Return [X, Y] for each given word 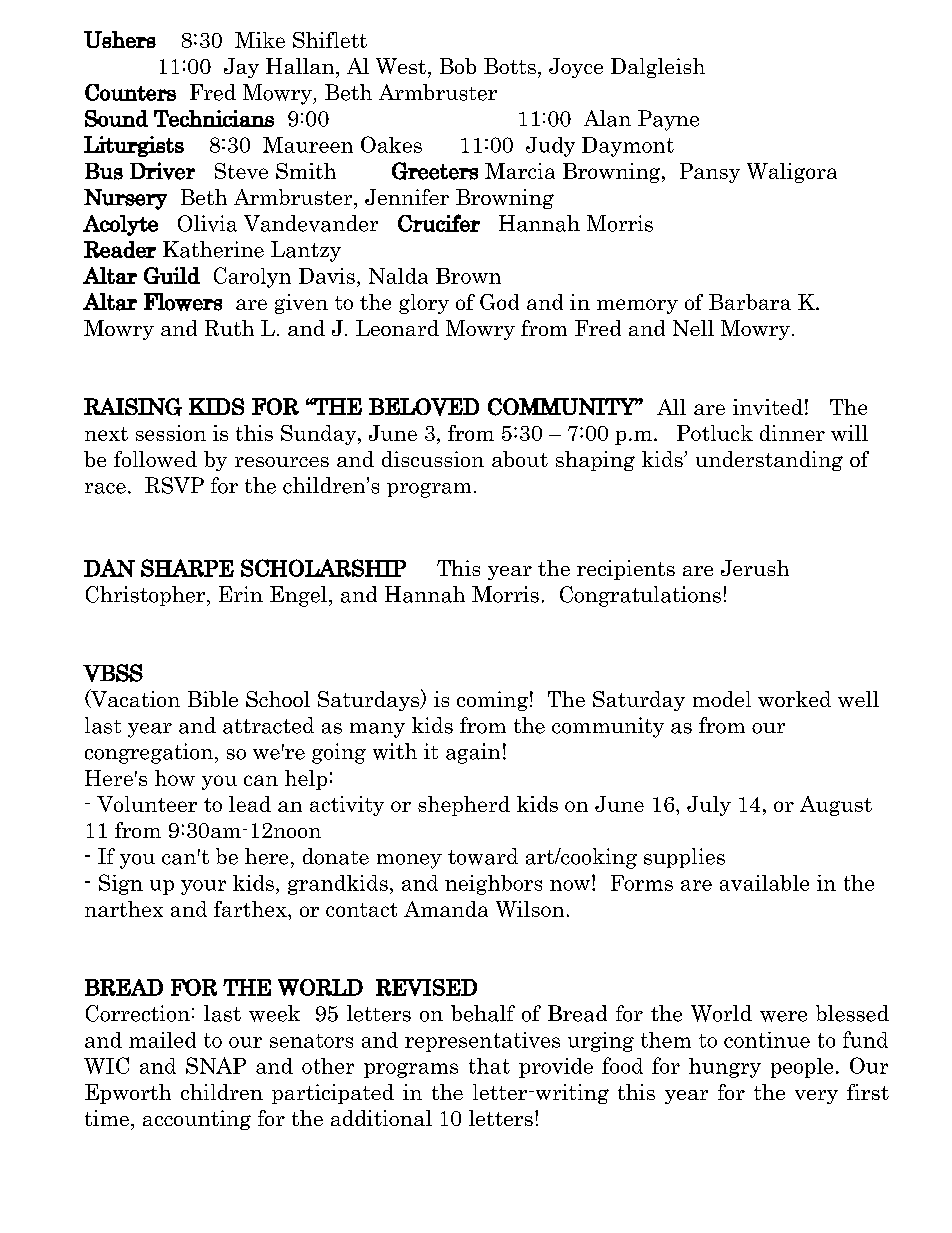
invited [768, 407]
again [473, 753]
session [171, 433]
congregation [150, 753]
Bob [458, 66]
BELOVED [424, 407]
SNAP [216, 1065]
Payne [668, 120]
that [489, 1066]
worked [794, 699]
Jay [241, 68]
